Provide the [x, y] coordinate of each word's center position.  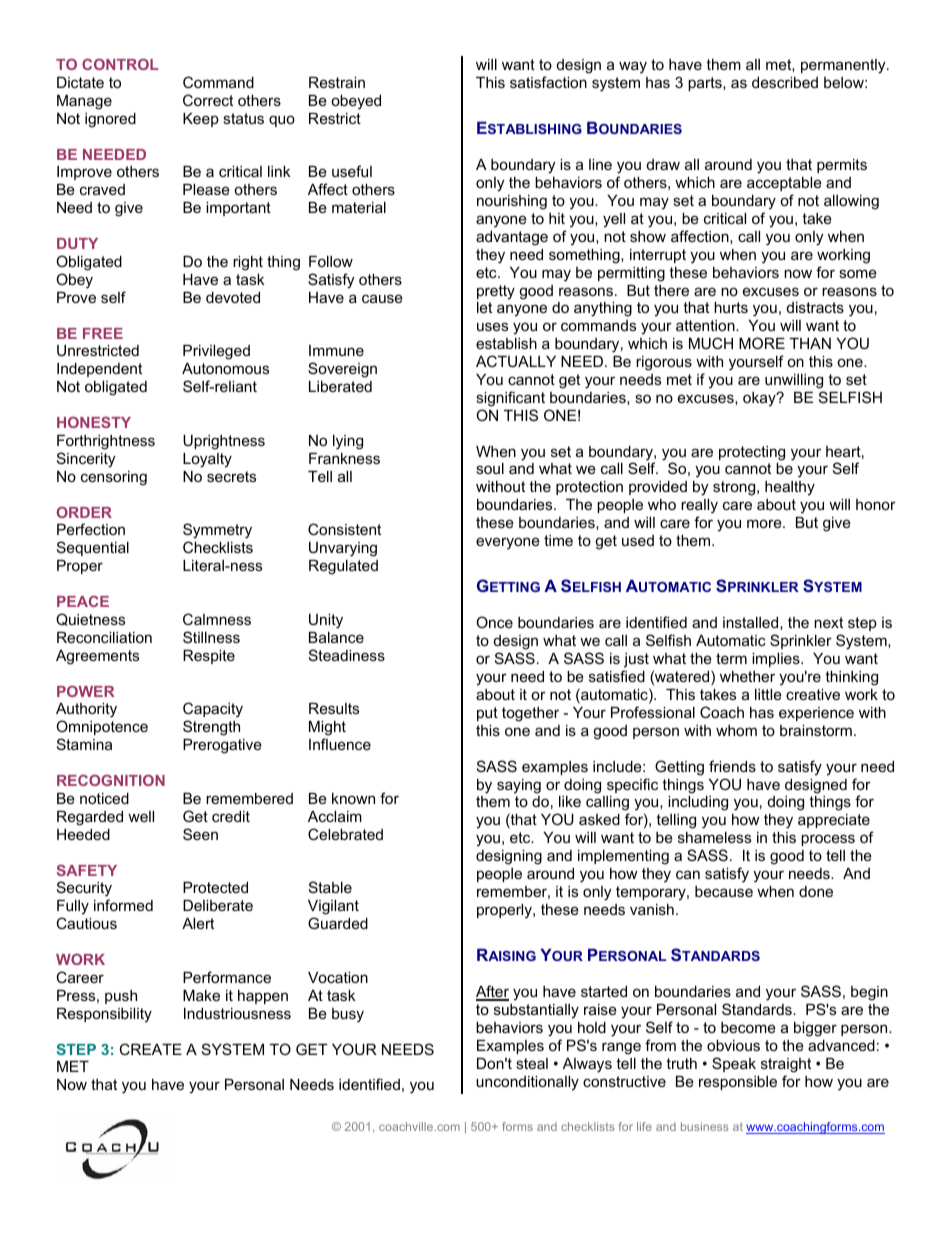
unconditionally [527, 1083]
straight [786, 1065]
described [785, 82]
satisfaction [548, 82]
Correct [208, 100]
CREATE [150, 1049]
